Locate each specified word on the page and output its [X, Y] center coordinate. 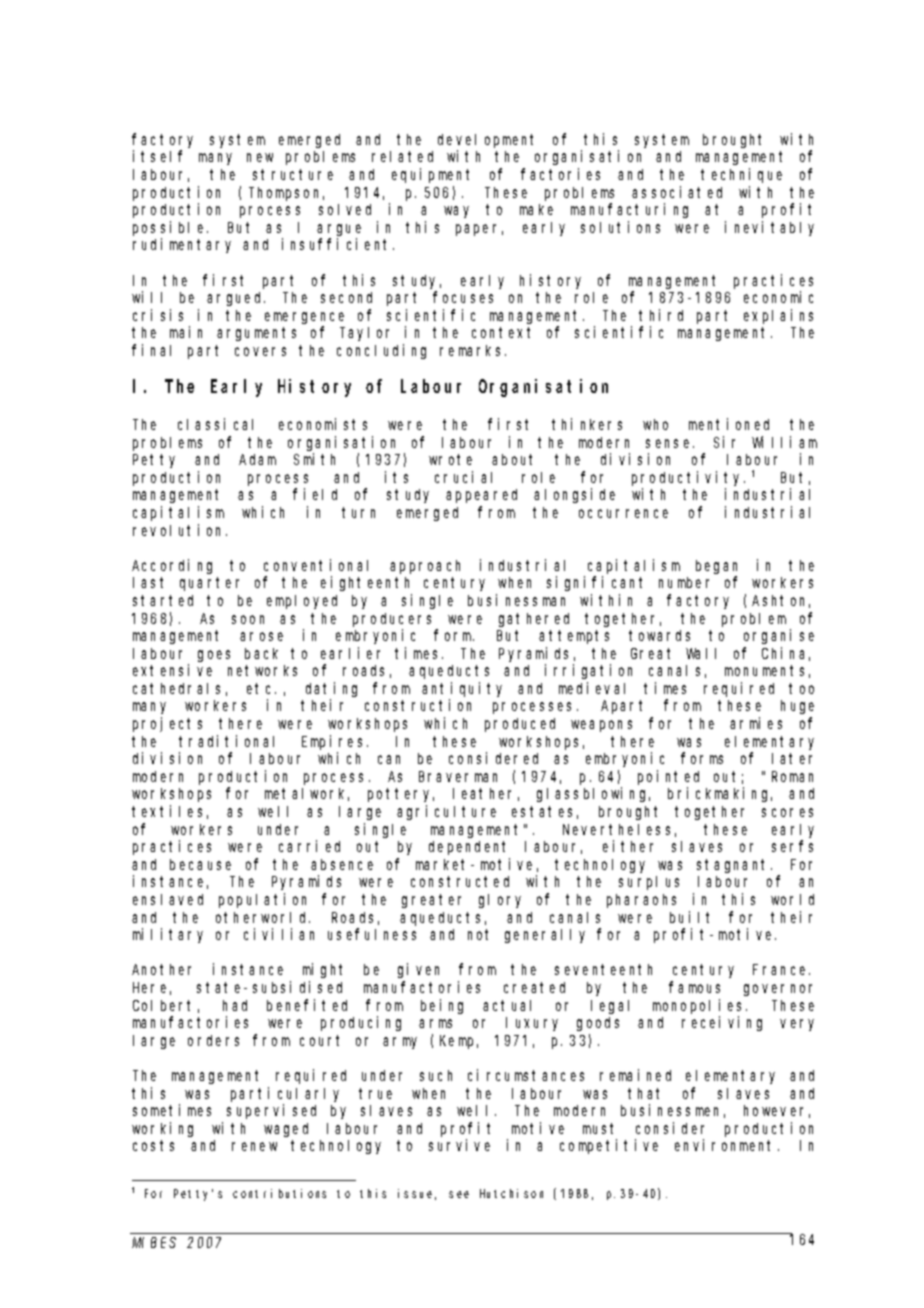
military [168, 935]
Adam [257, 459]
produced [520, 725]
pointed [668, 777]
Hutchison [511, 1193]
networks [262, 670]
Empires [335, 742]
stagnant [734, 866]
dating [331, 689]
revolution [180, 530]
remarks [473, 350]
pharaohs [641, 901]
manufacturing [629, 210]
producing [361, 1023]
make [536, 209]
